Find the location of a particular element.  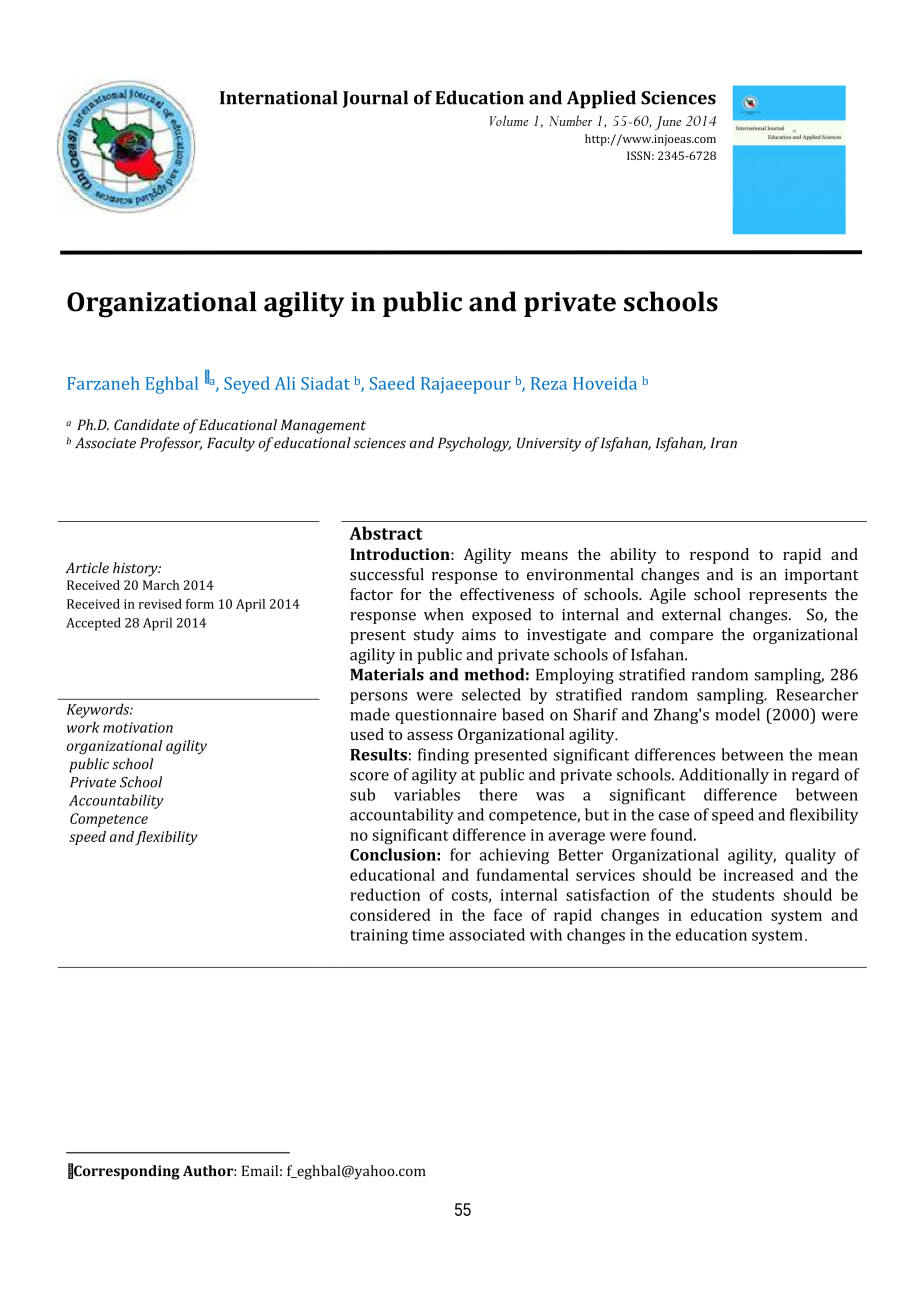

International is located at coordinates (279, 97).
